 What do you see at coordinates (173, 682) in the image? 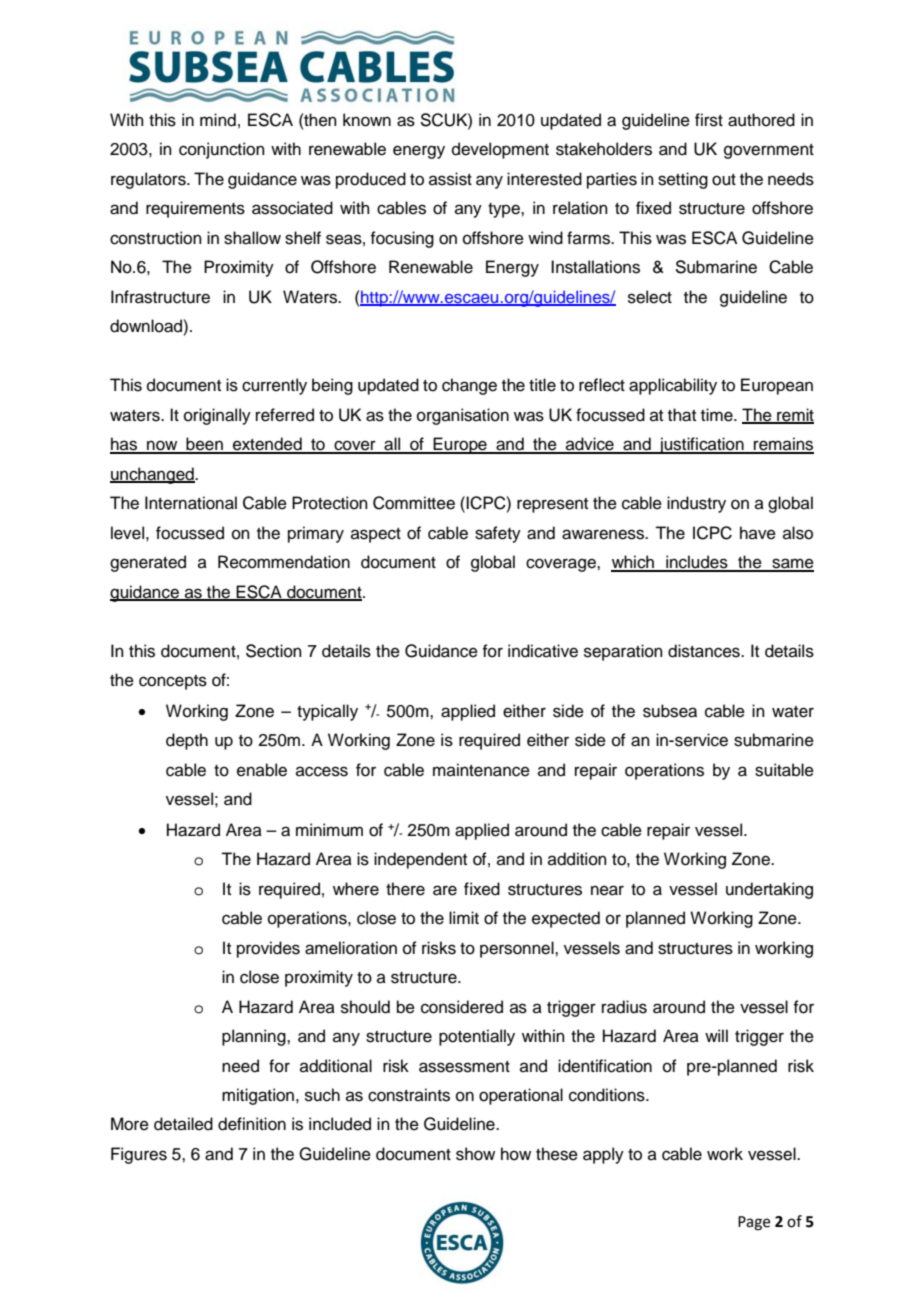
I see `concepts` at bounding box center [173, 682].
